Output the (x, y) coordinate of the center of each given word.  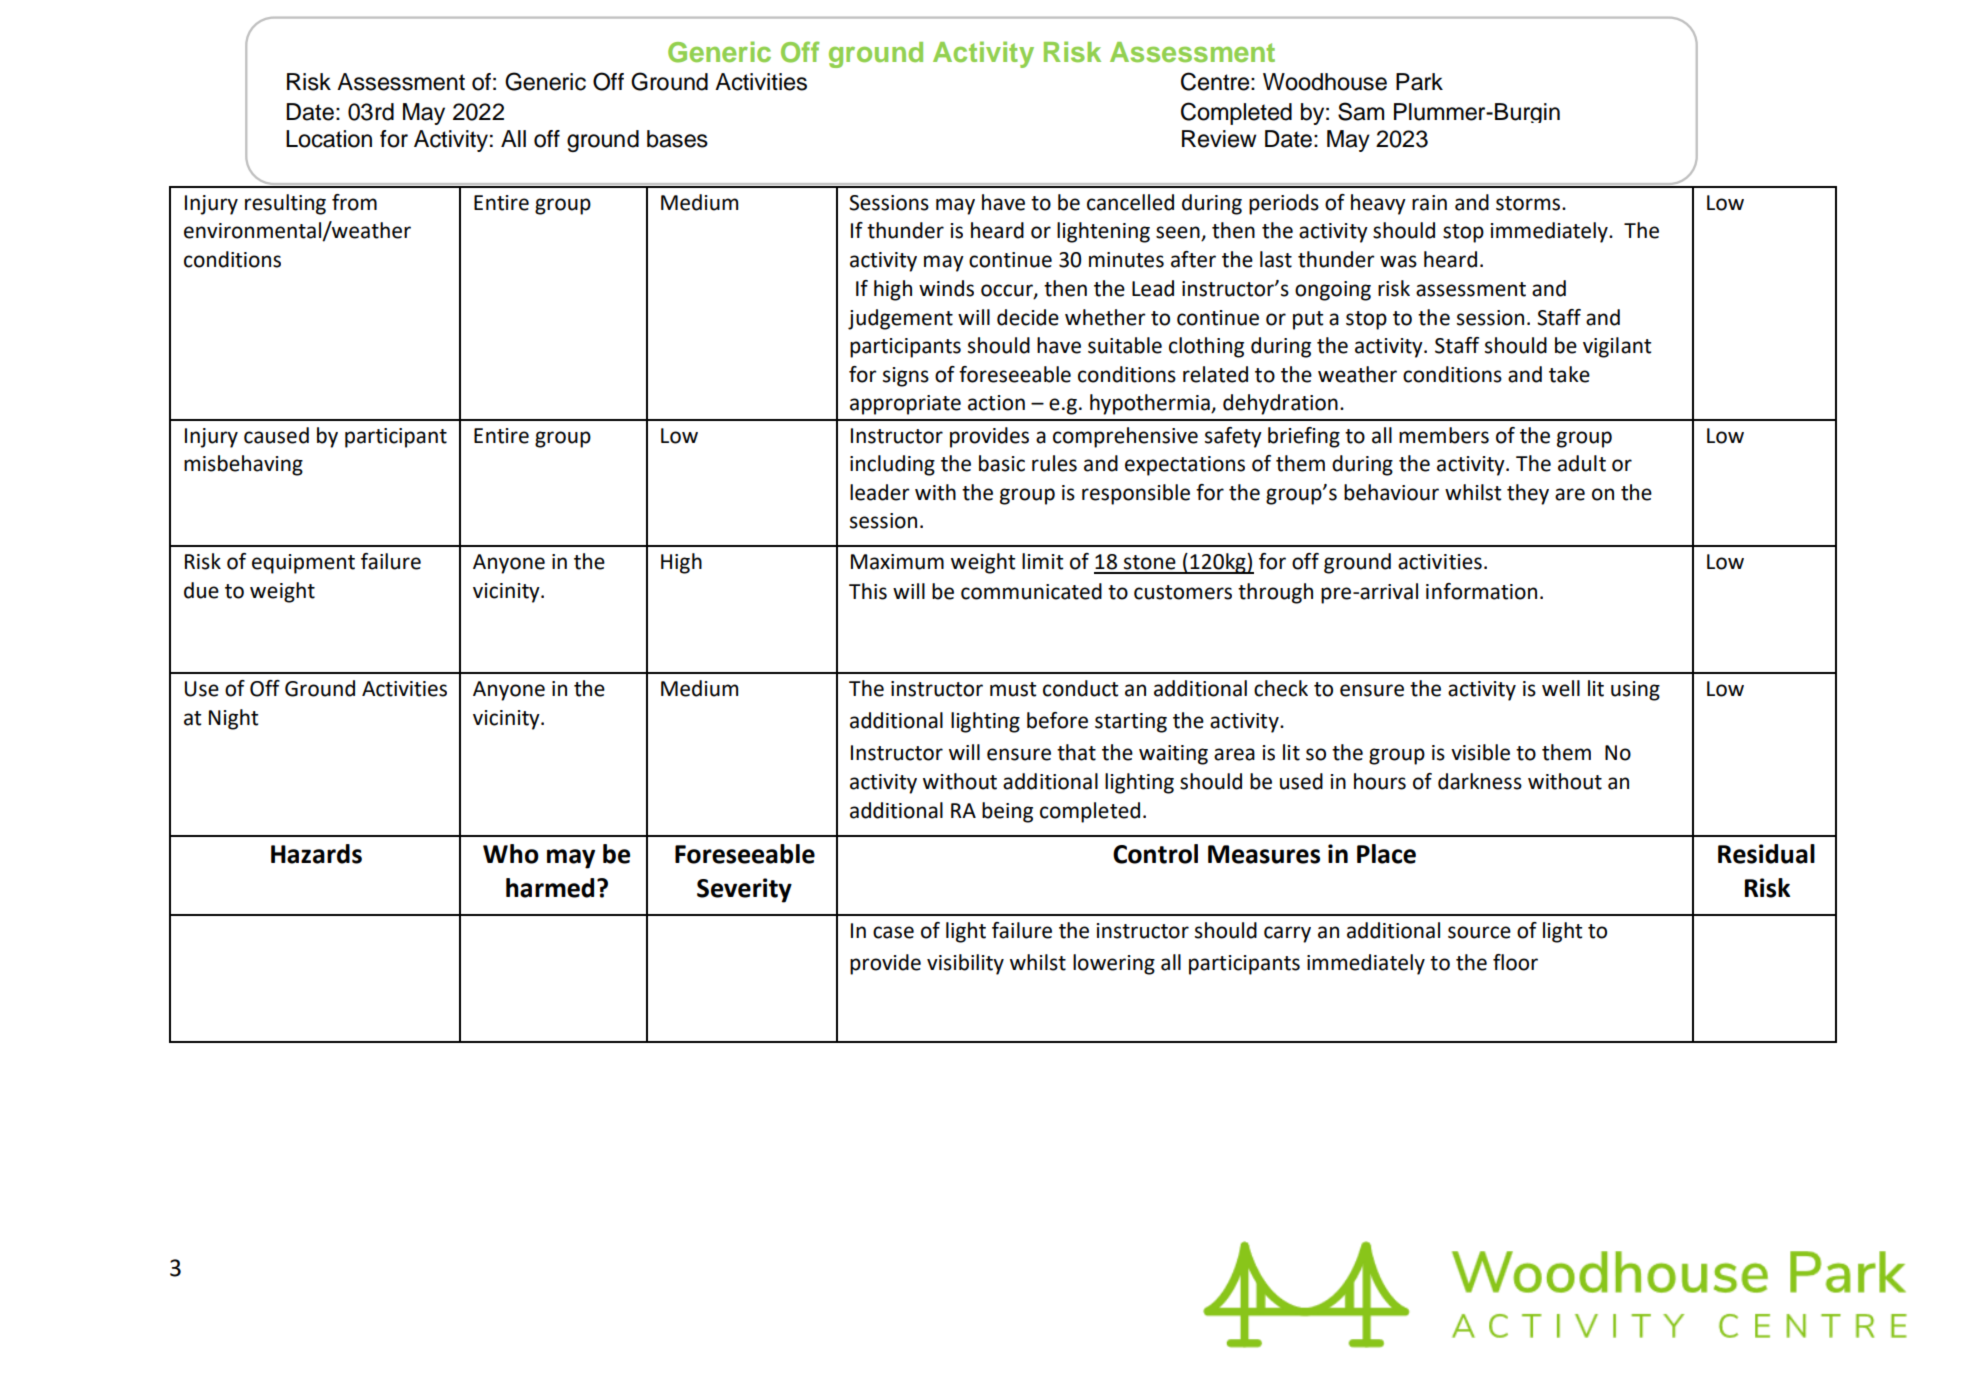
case (893, 932)
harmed (550, 888)
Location (329, 139)
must (1013, 689)
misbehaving (243, 465)
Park (1419, 82)
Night (233, 719)
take (1569, 374)
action (996, 403)
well (1561, 688)
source (1479, 932)
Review (1219, 139)
